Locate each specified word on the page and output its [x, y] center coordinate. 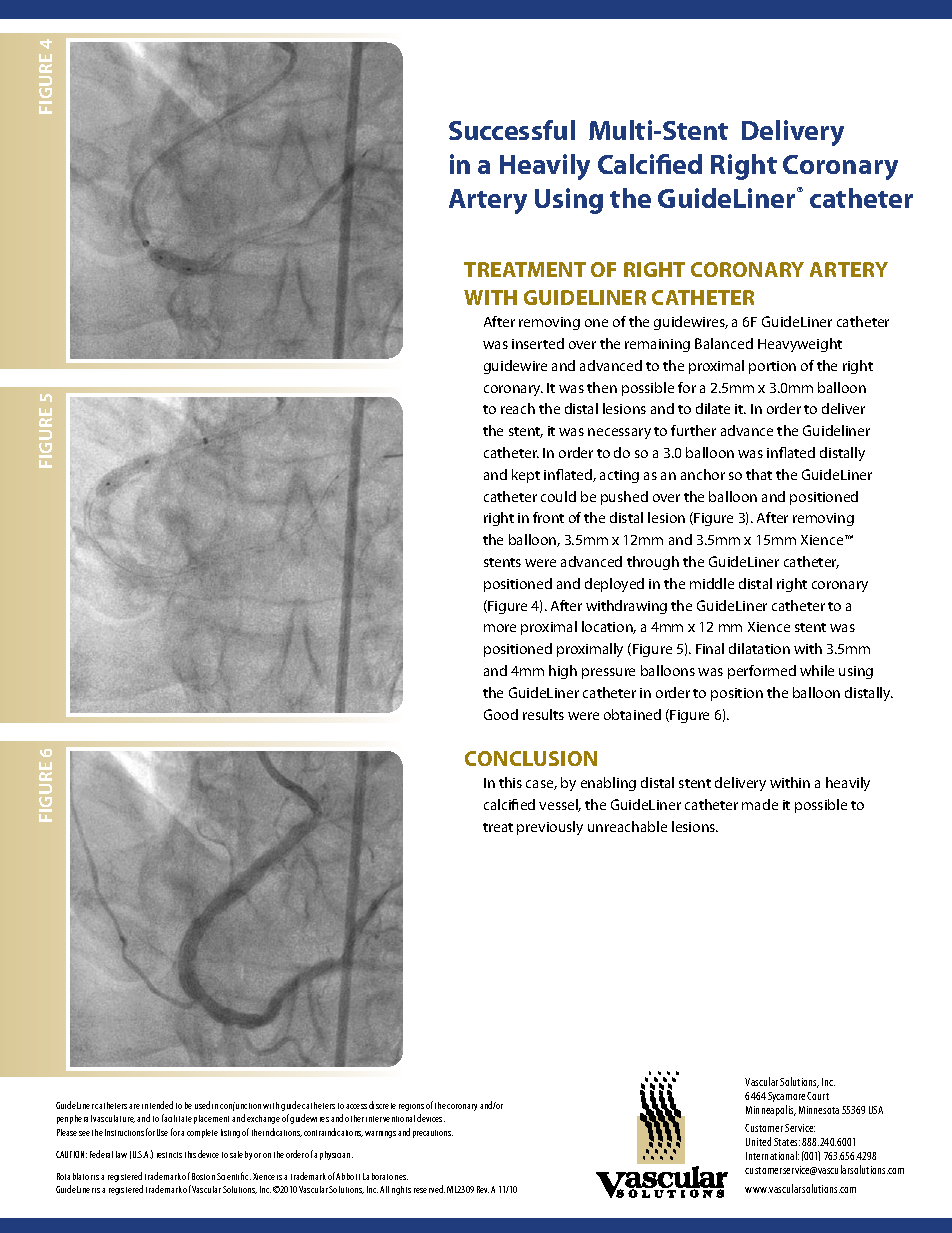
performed [762, 672]
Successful [512, 130]
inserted [538, 343]
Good [501, 714]
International [772, 1155]
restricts [169, 1155]
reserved [429, 1189]
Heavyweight [800, 345]
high [563, 672]
